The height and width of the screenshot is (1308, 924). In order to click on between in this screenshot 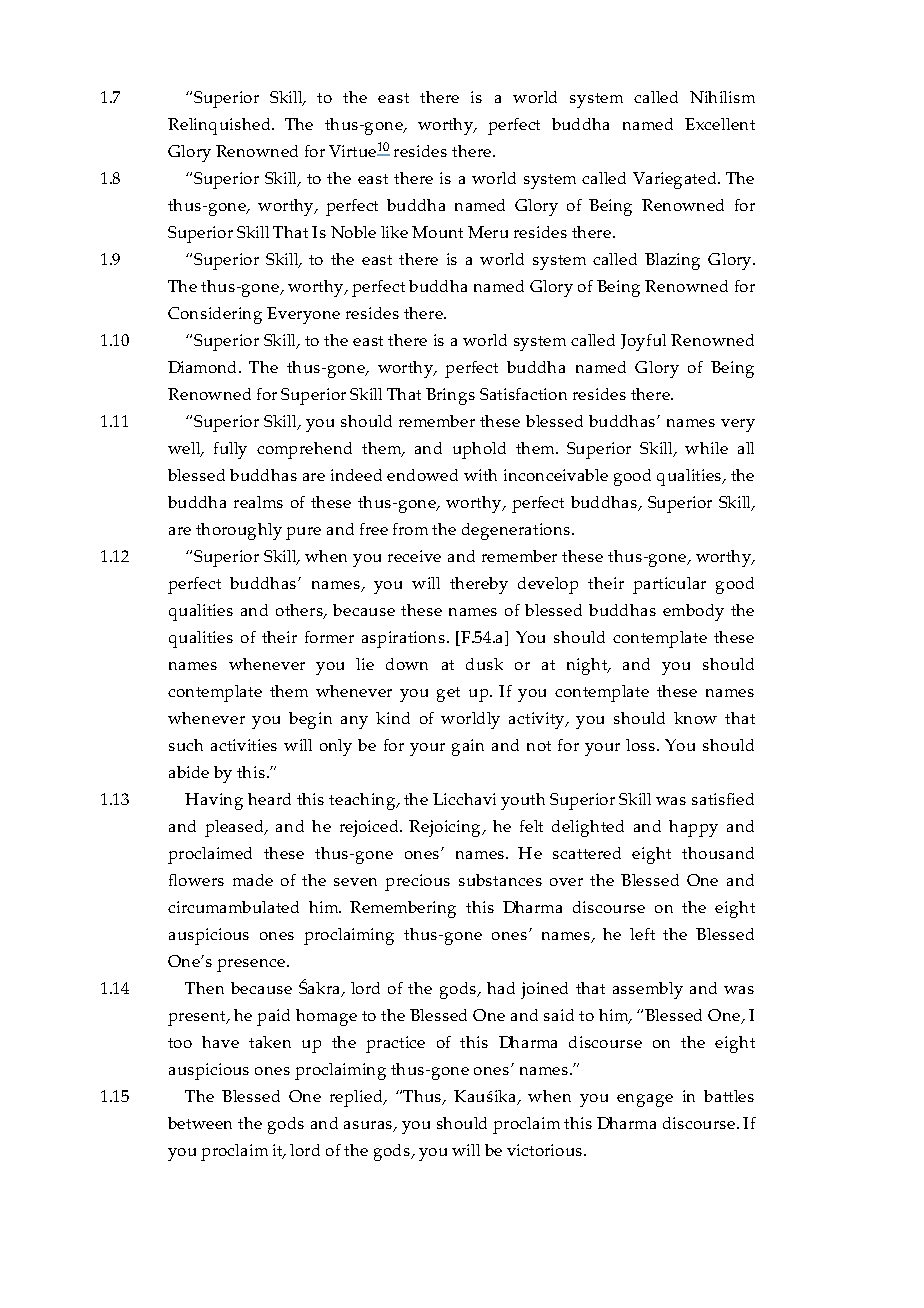, I will do `click(200, 1123)`.
